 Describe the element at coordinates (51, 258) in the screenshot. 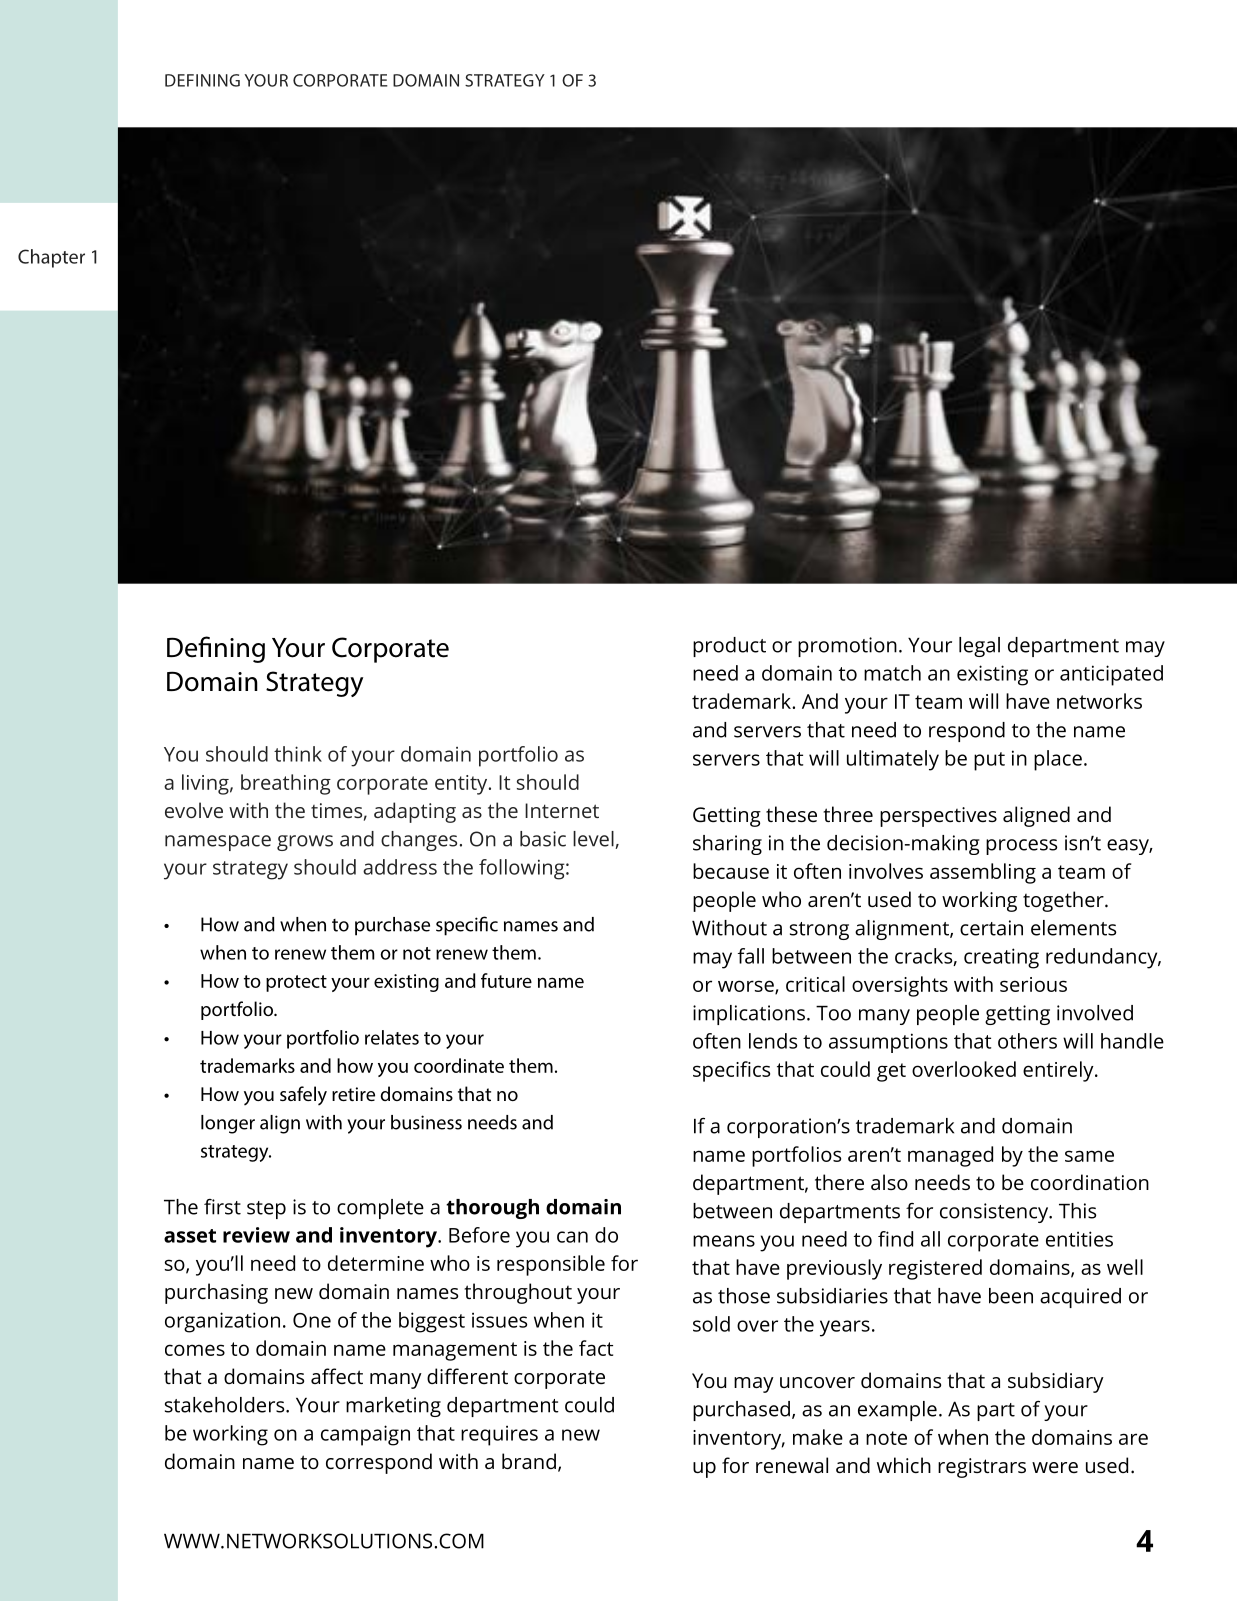

I see `Chapter` at that location.
